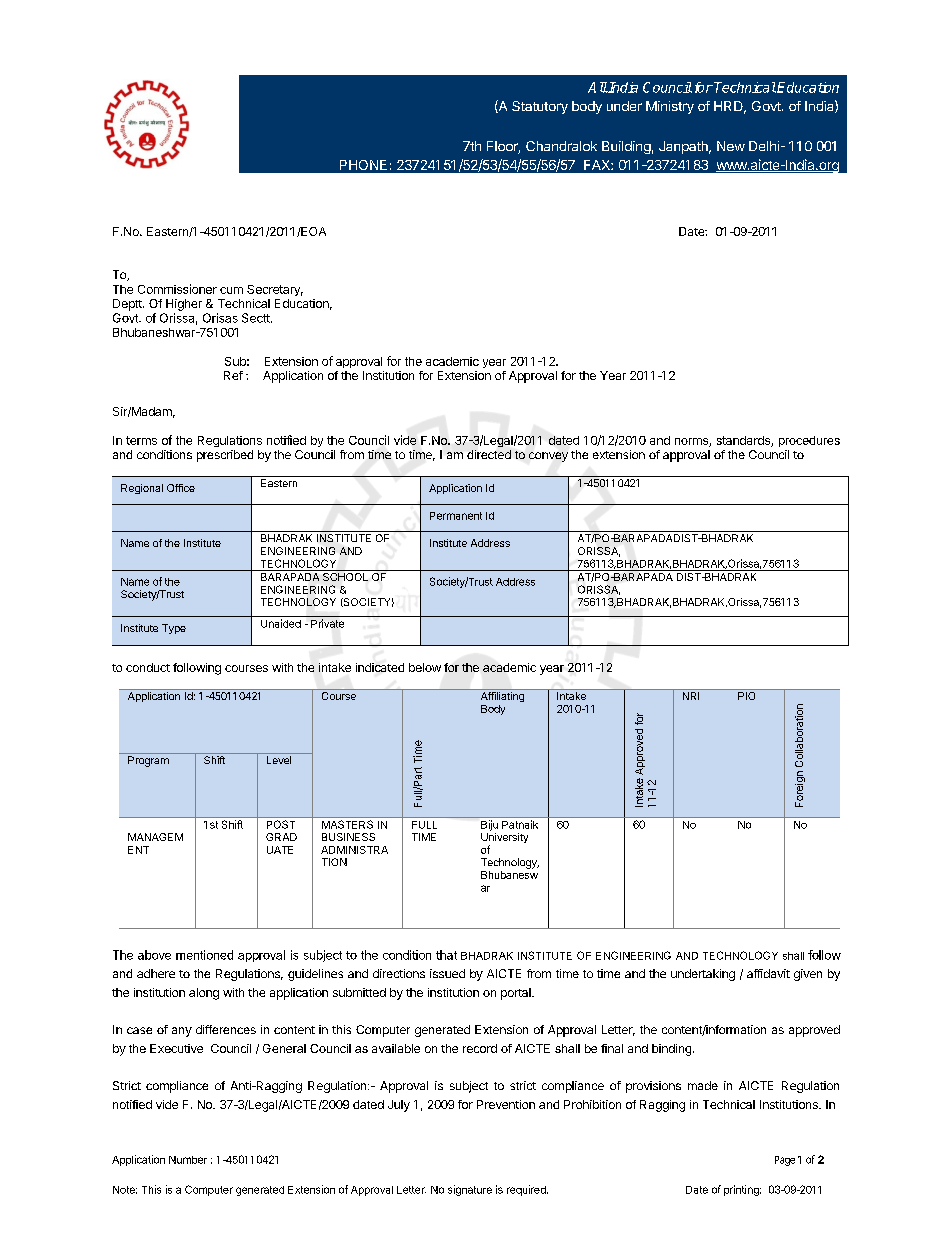  Describe the element at coordinates (744, 441) in the page. I see `standards` at that location.
